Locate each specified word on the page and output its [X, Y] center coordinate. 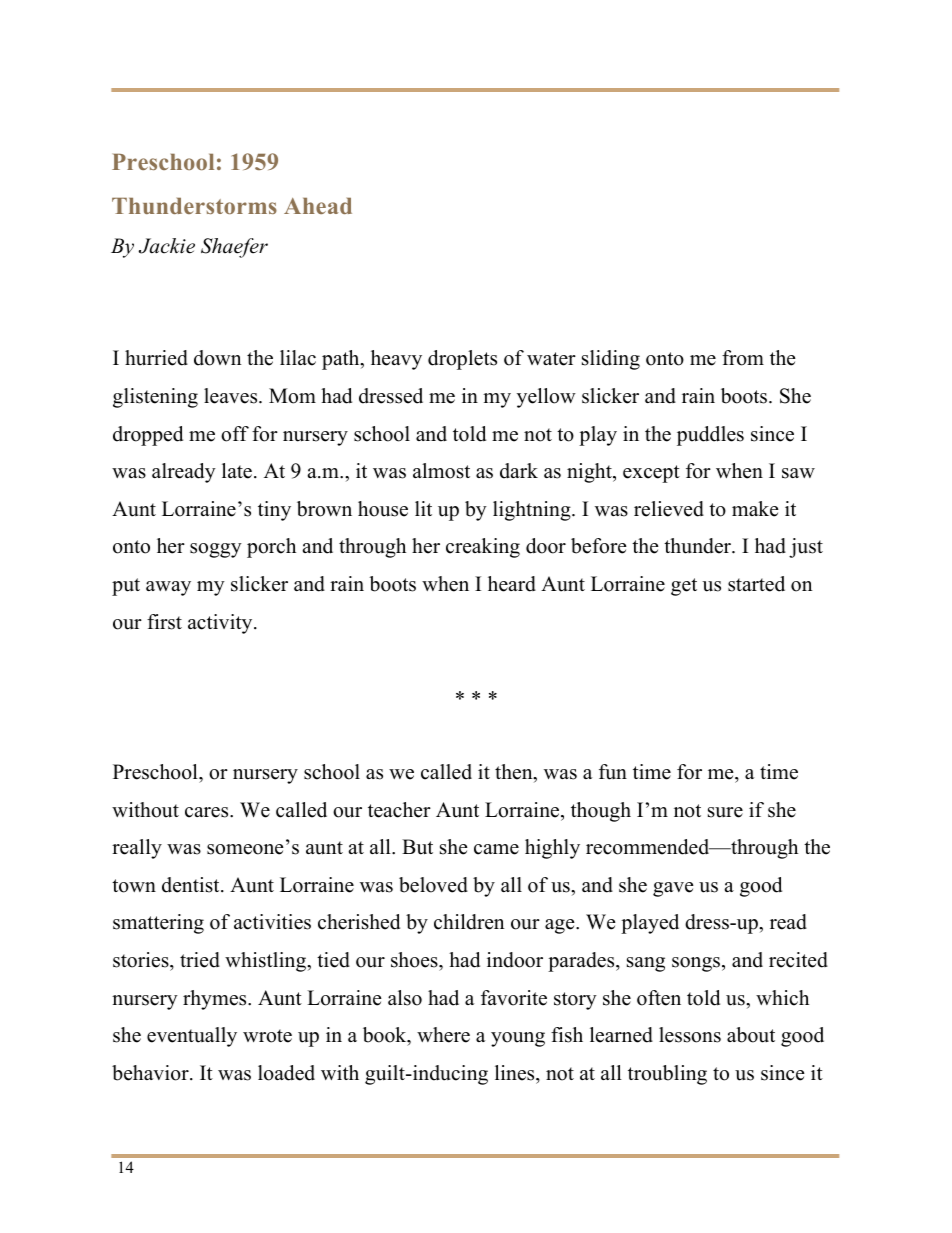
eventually [192, 1037]
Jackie [167, 246]
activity [221, 624]
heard [512, 584]
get [684, 587]
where [443, 1035]
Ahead [318, 206]
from [743, 358]
